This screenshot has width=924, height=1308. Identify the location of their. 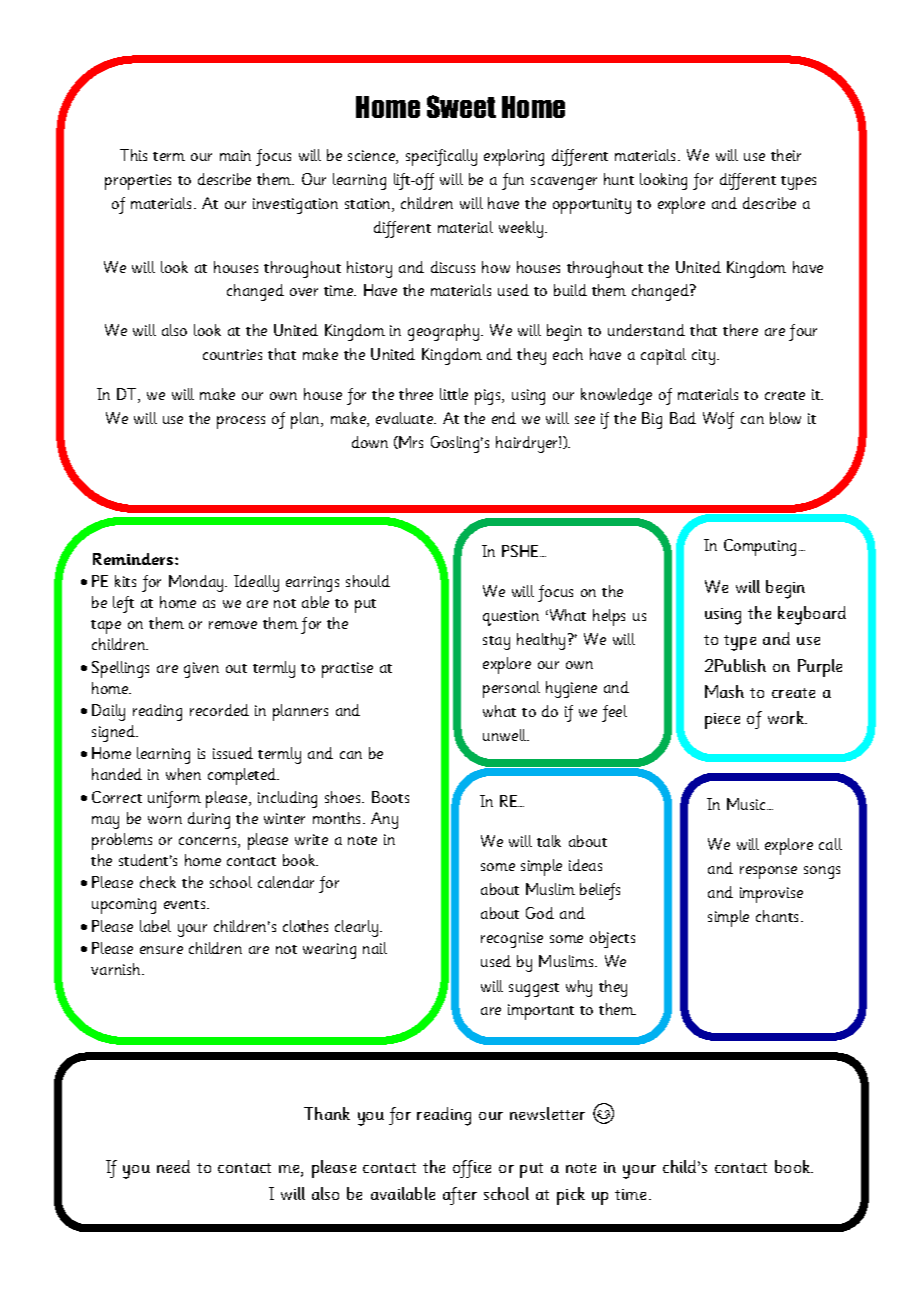
(786, 155).
